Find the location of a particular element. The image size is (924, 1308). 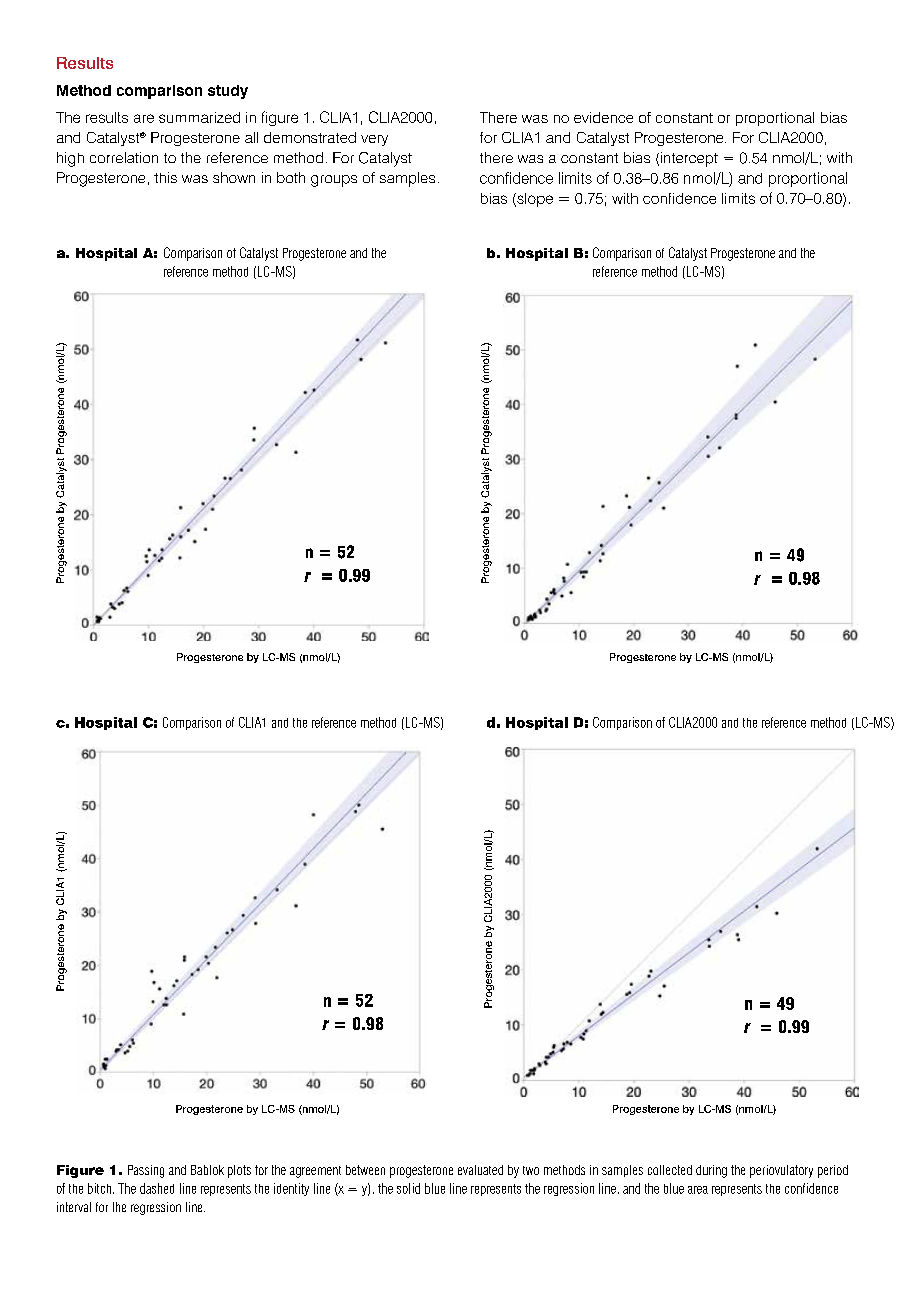

very is located at coordinates (374, 140).
